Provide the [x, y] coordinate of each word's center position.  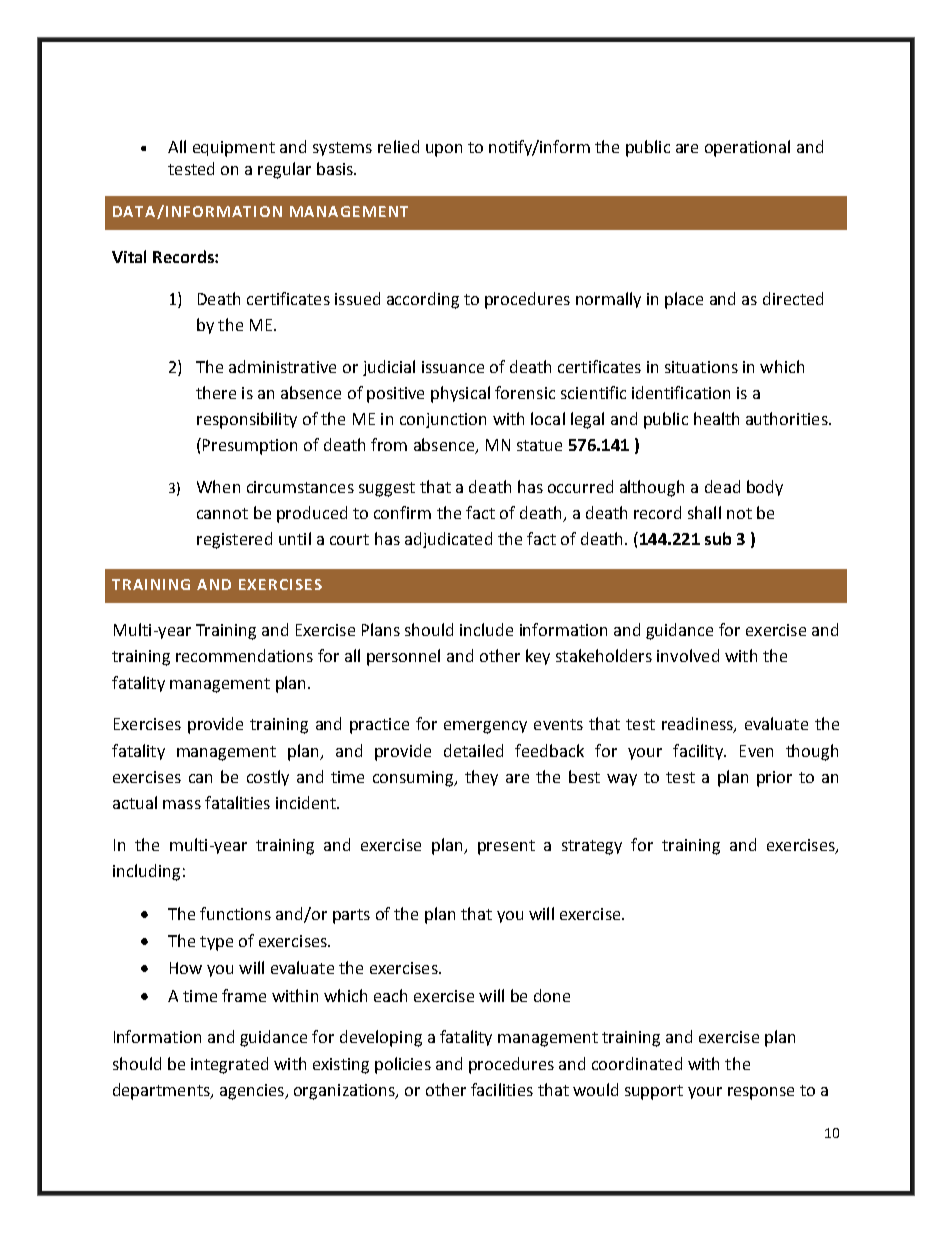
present [506, 847]
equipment [234, 149]
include [486, 629]
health [716, 418]
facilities [502, 1089]
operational [747, 148]
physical [460, 394]
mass [182, 804]
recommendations [244, 655]
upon [444, 150]
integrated [229, 1065]
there [216, 392]
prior [774, 779]
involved [688, 655]
